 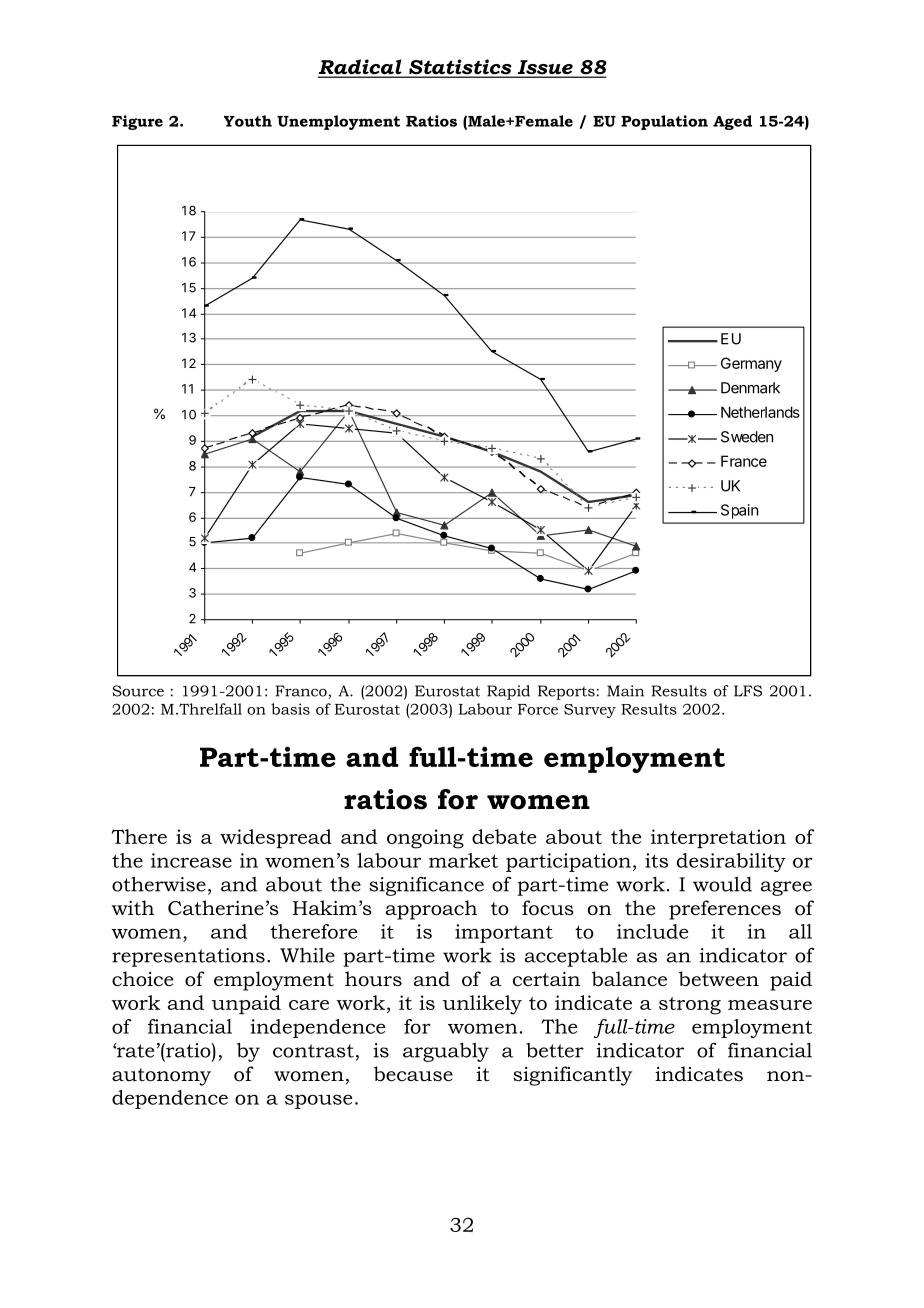 What do you see at coordinates (750, 388) in the document?
I see `Denmark` at bounding box center [750, 388].
